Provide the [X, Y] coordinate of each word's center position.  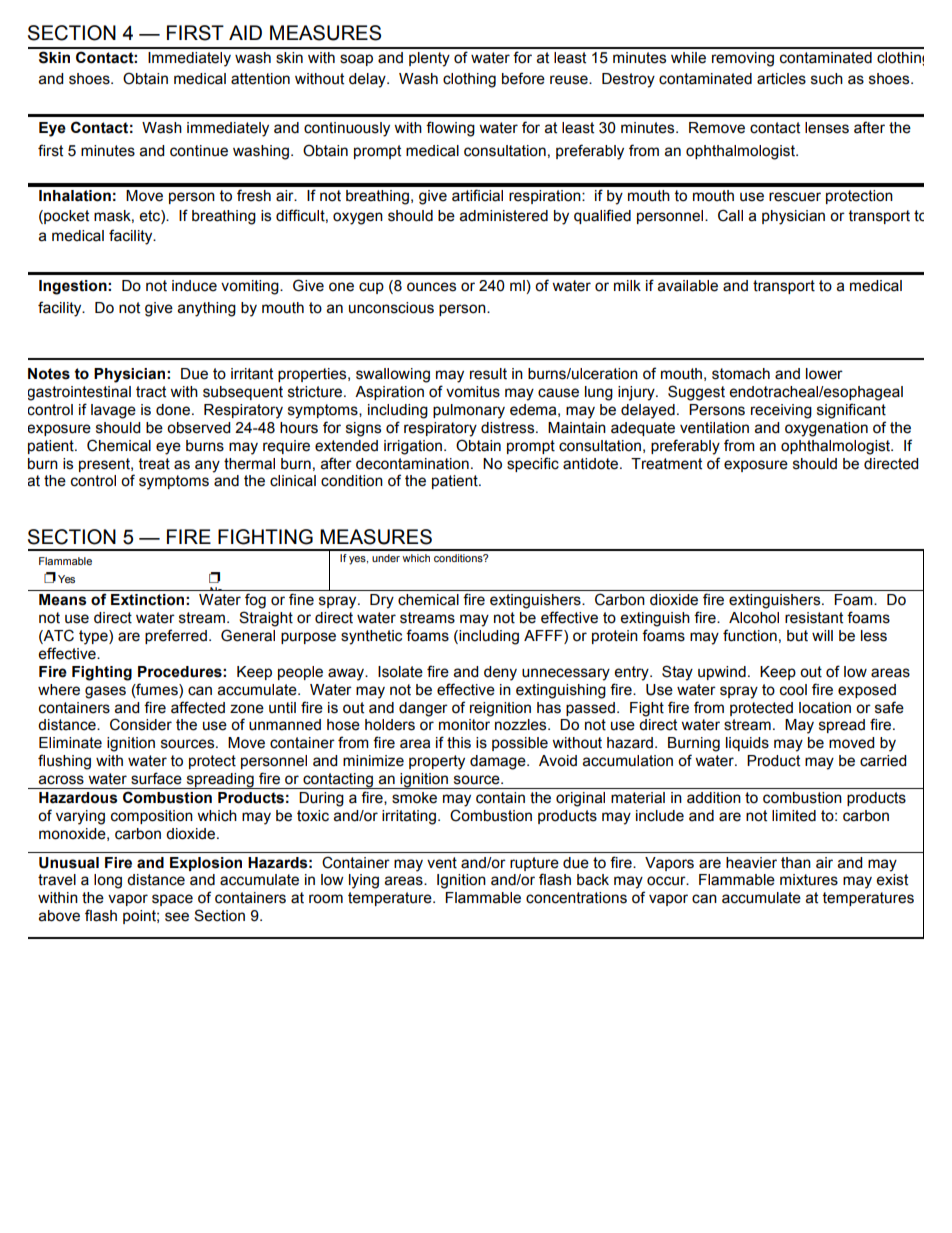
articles [781, 79]
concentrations [576, 898]
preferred [176, 636]
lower [824, 374]
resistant [814, 618]
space [172, 900]
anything [207, 309]
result [488, 374]
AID [245, 32]
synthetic [371, 637]
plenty [429, 59]
